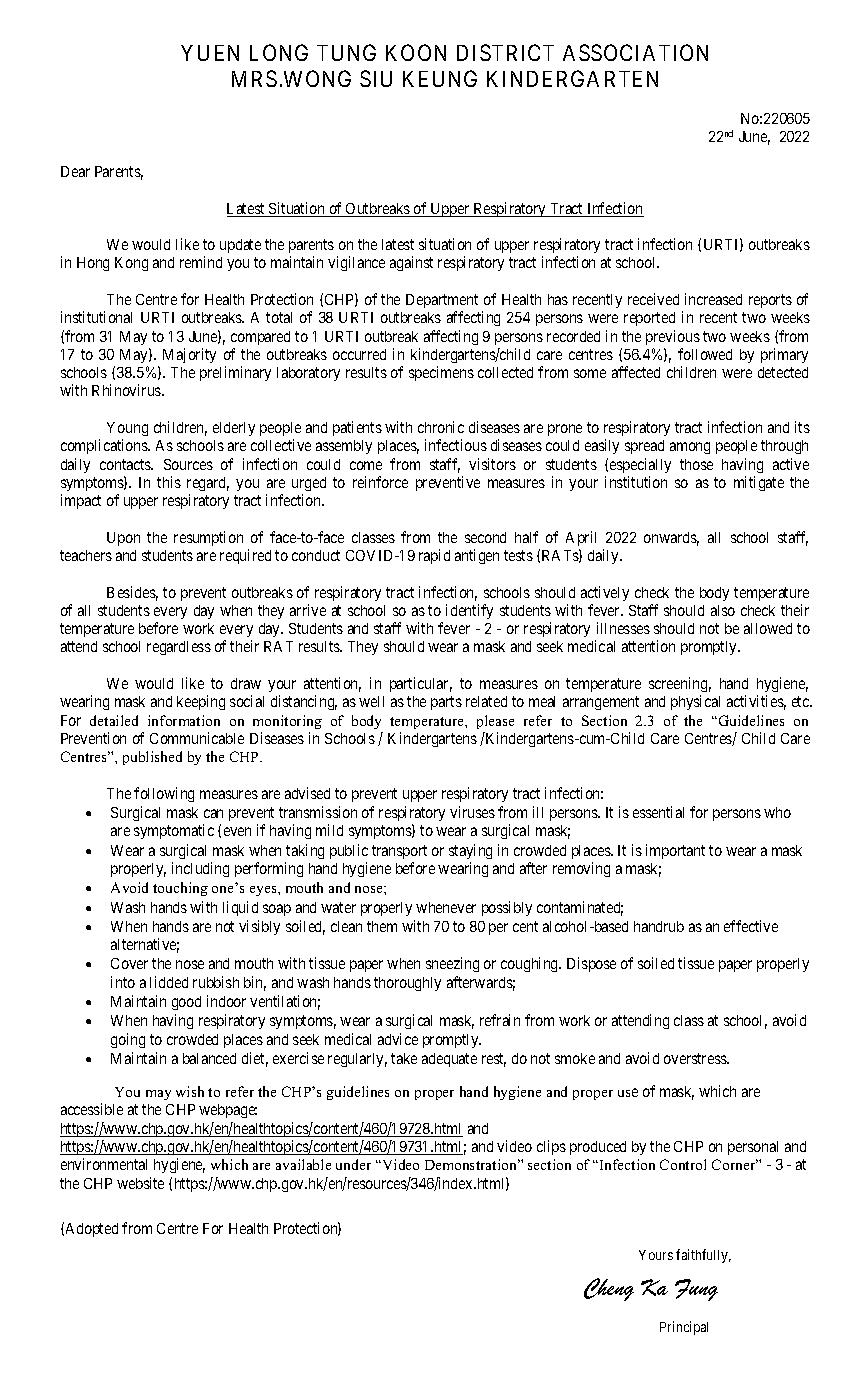 The width and height of the screenshot is (868, 1376). What do you see at coordinates (635, 52) in the screenshot?
I see `ASSOCIATION` at bounding box center [635, 52].
